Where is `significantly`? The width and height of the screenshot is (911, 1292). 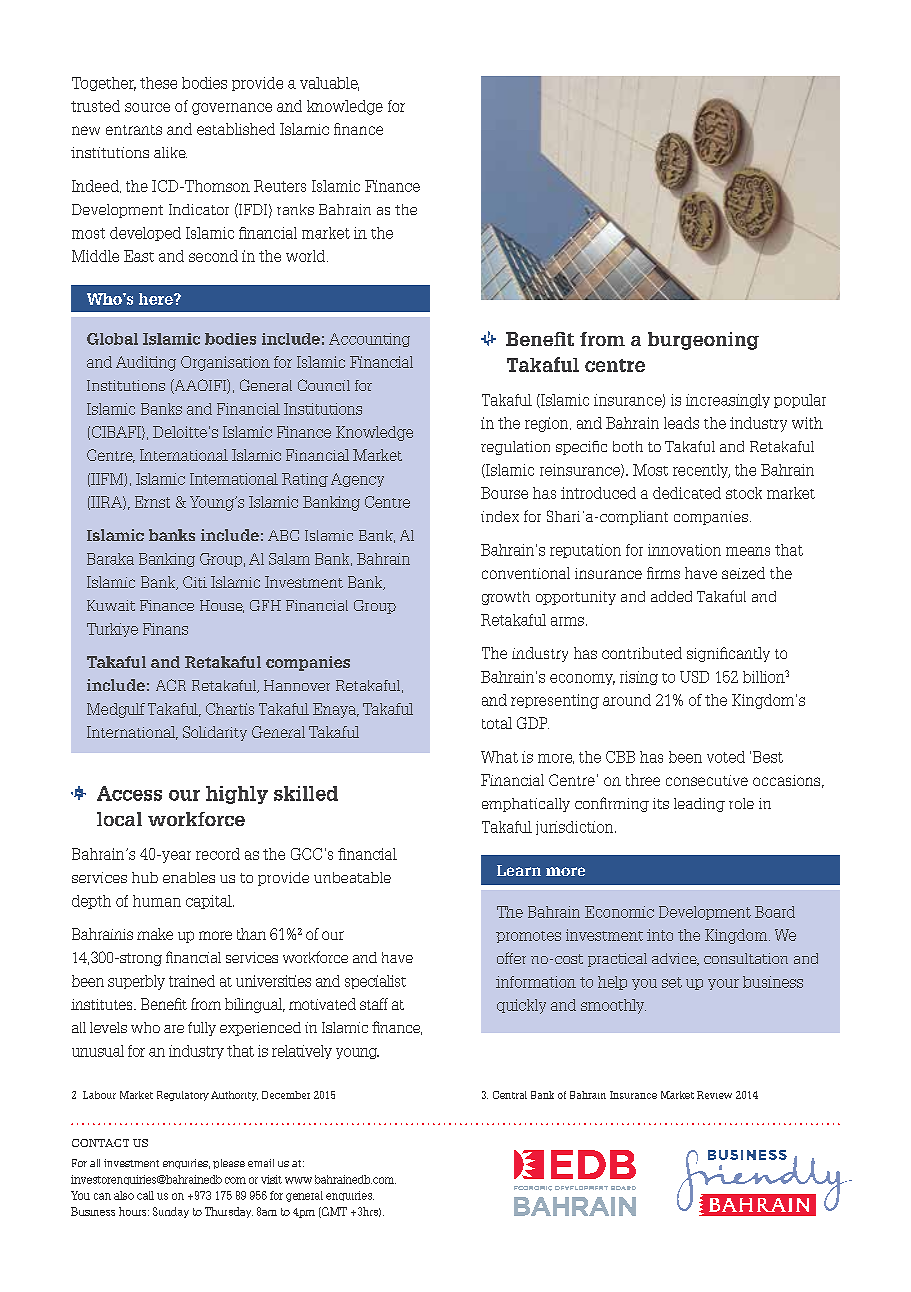
significantly is located at coordinates (728, 654).
